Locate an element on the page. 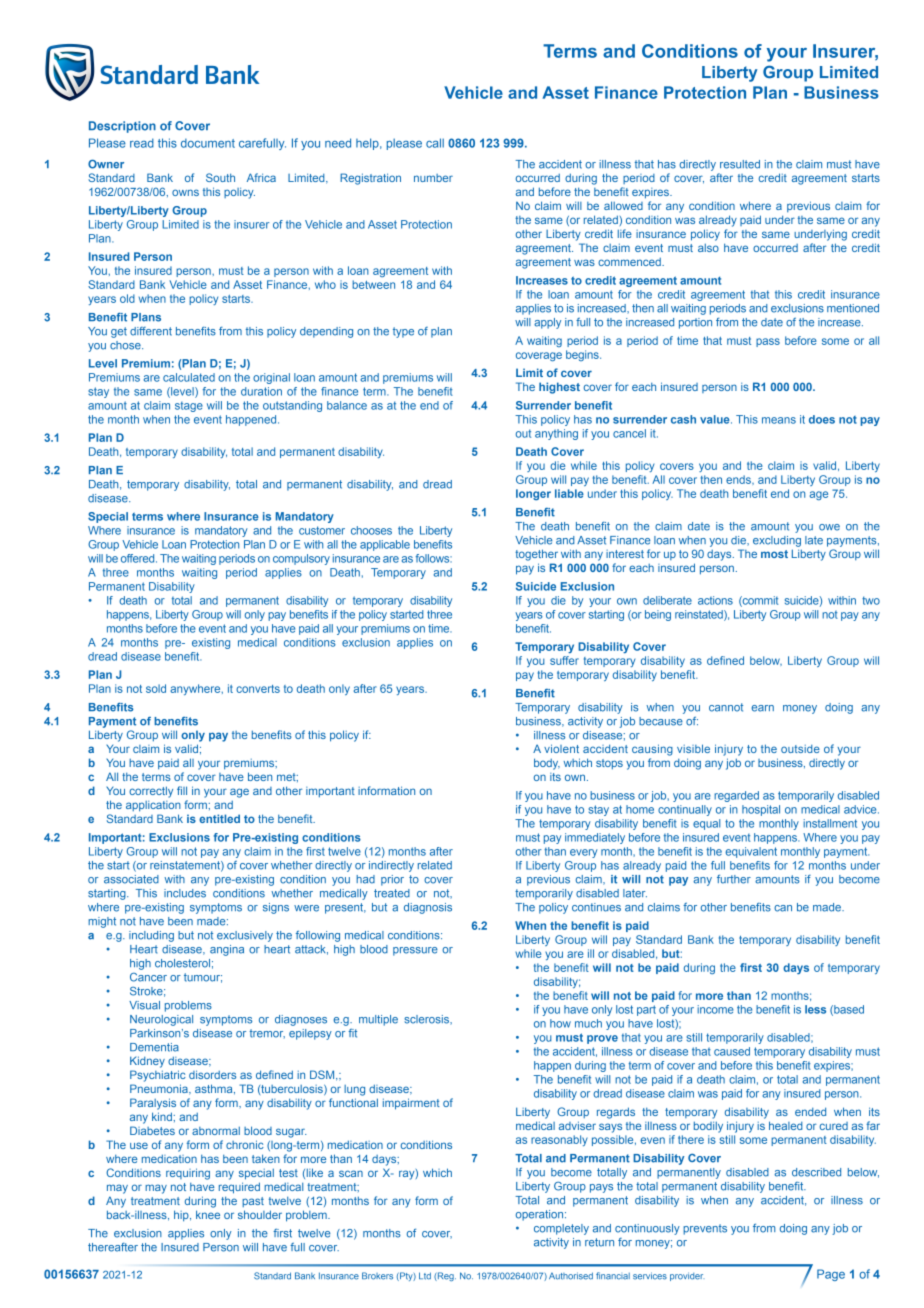 This document has height=1308, width=924. resulted is located at coordinates (740, 164).
